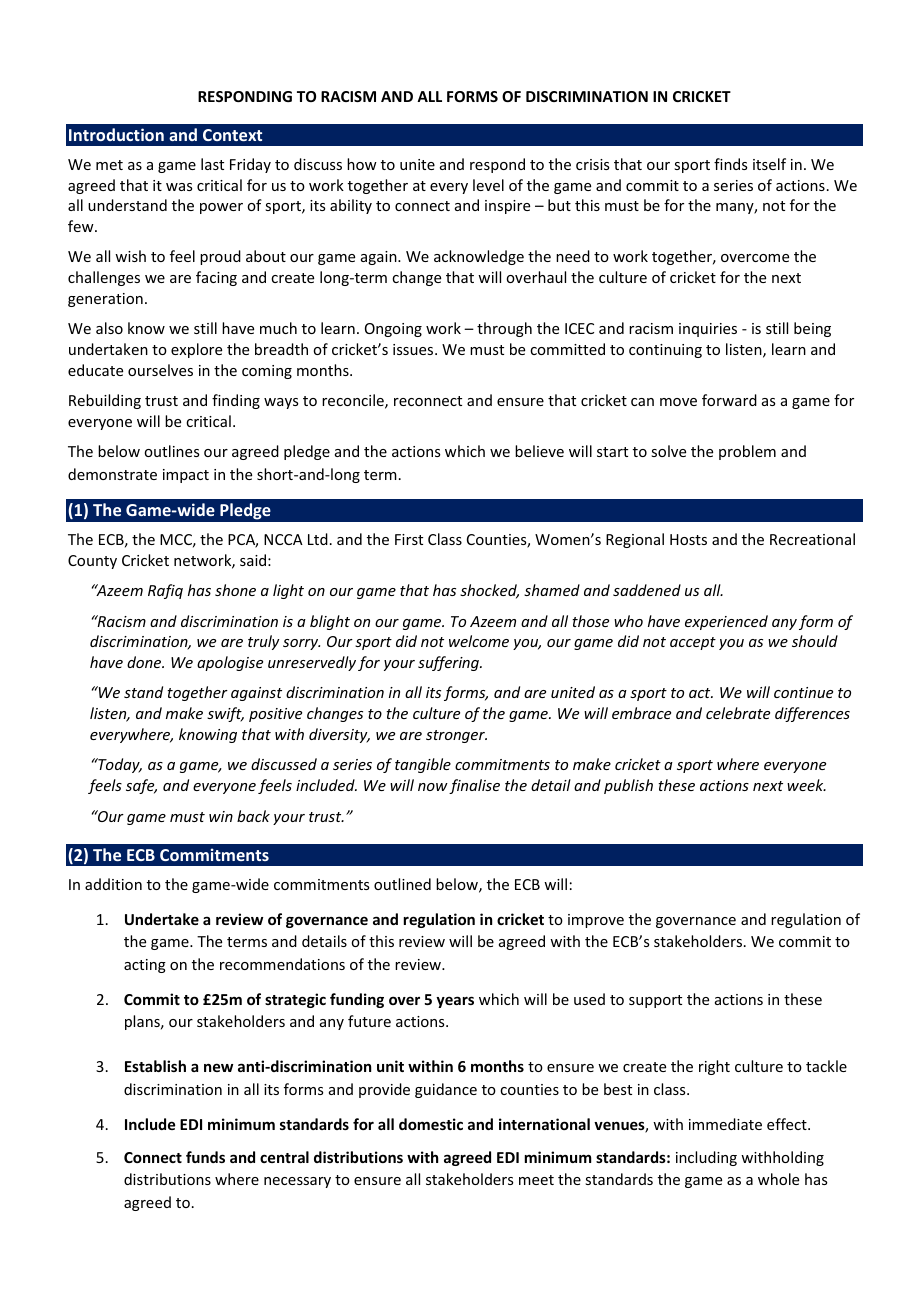 This screenshot has width=924, height=1307. Describe the element at coordinates (488, 185) in the screenshot. I see `level` at that location.
